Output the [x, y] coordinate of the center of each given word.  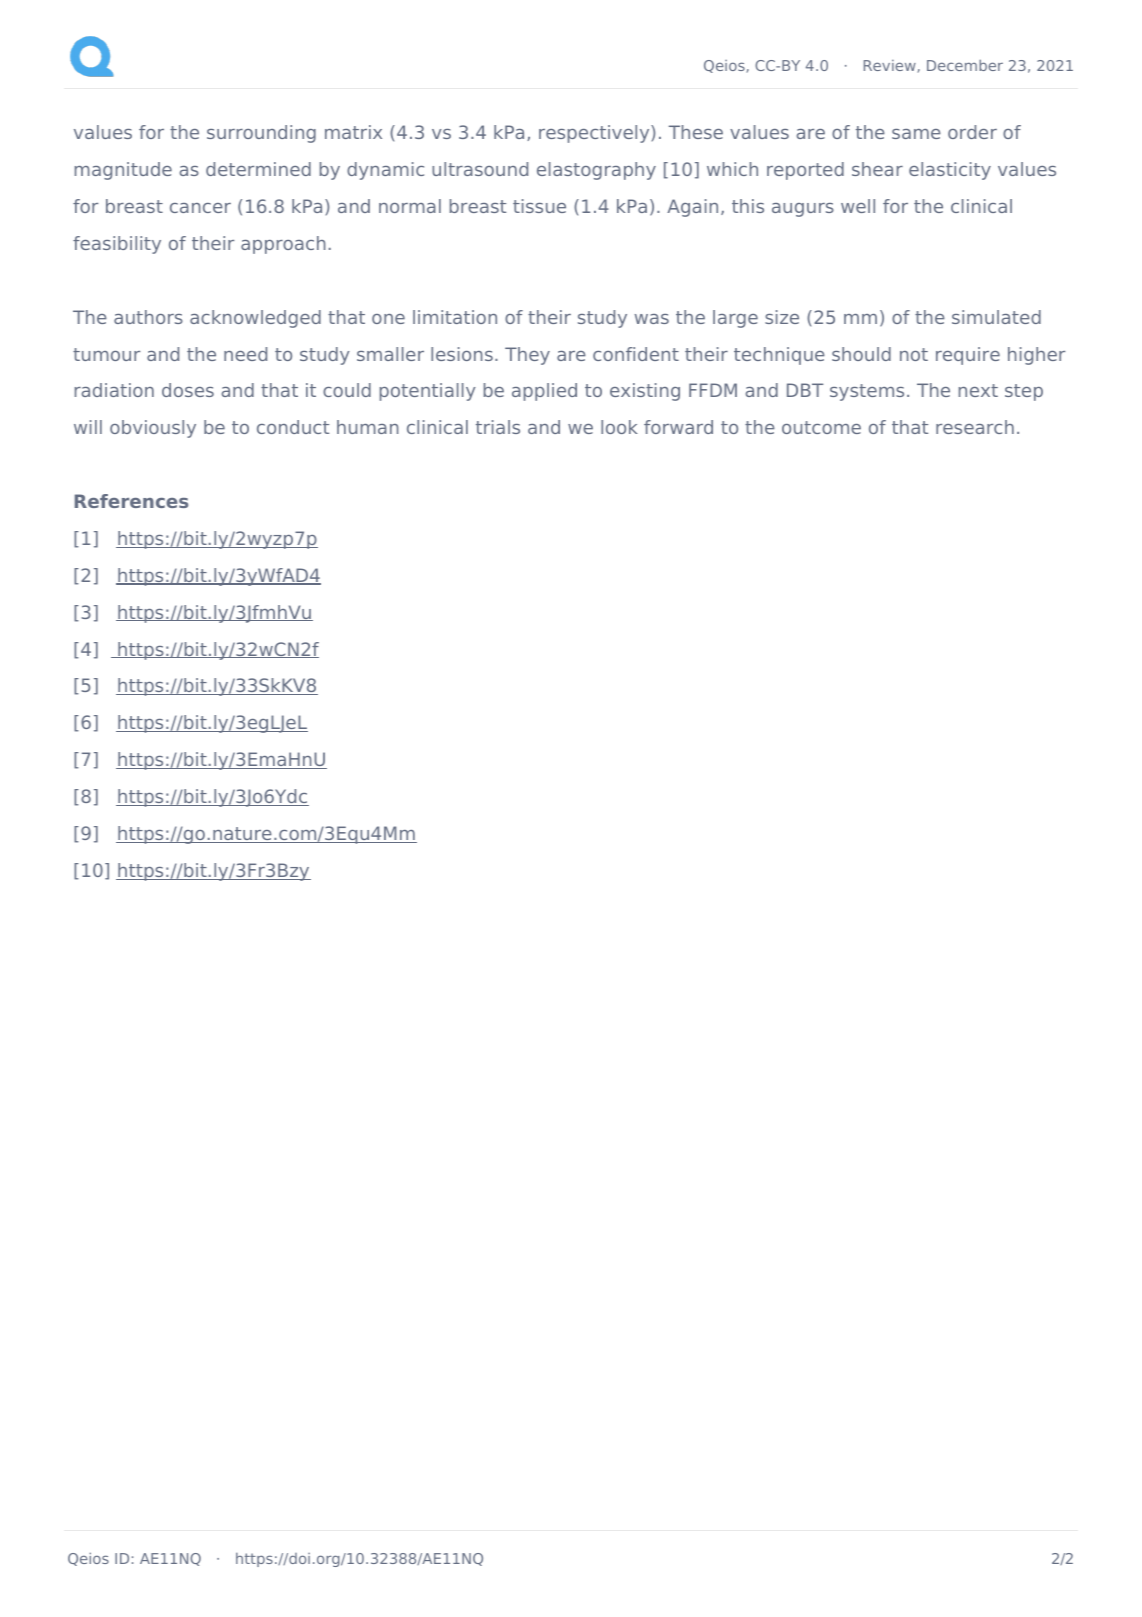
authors [148, 317]
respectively [595, 134]
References [131, 501]
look [619, 427]
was [652, 319]
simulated [996, 317]
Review [891, 66]
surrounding [261, 134]
